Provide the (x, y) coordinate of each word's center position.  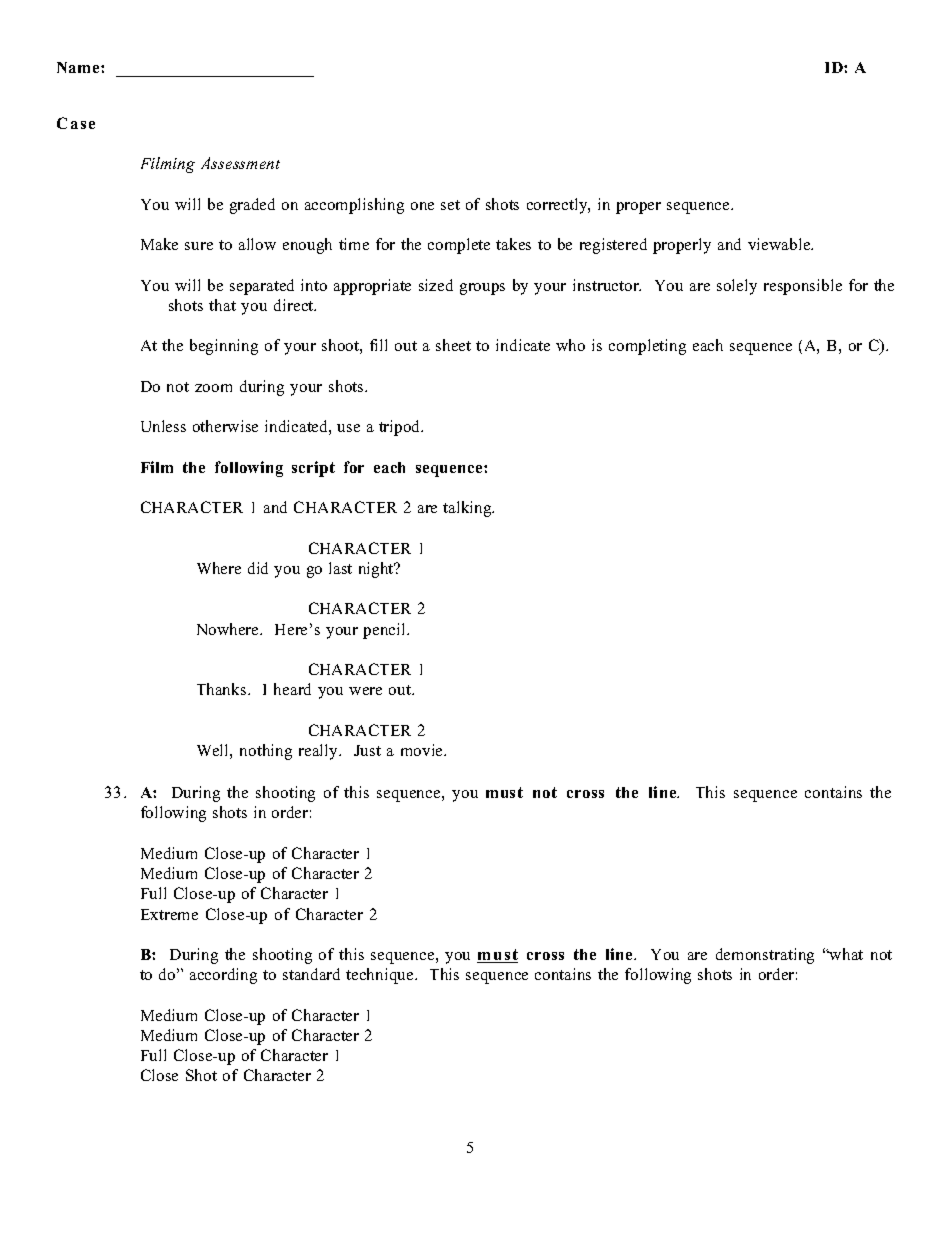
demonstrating (765, 956)
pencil (385, 631)
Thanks (223, 689)
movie (423, 750)
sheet (453, 345)
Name (79, 67)
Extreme (169, 914)
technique (381, 976)
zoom (213, 388)
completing (647, 347)
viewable (780, 244)
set (450, 205)
